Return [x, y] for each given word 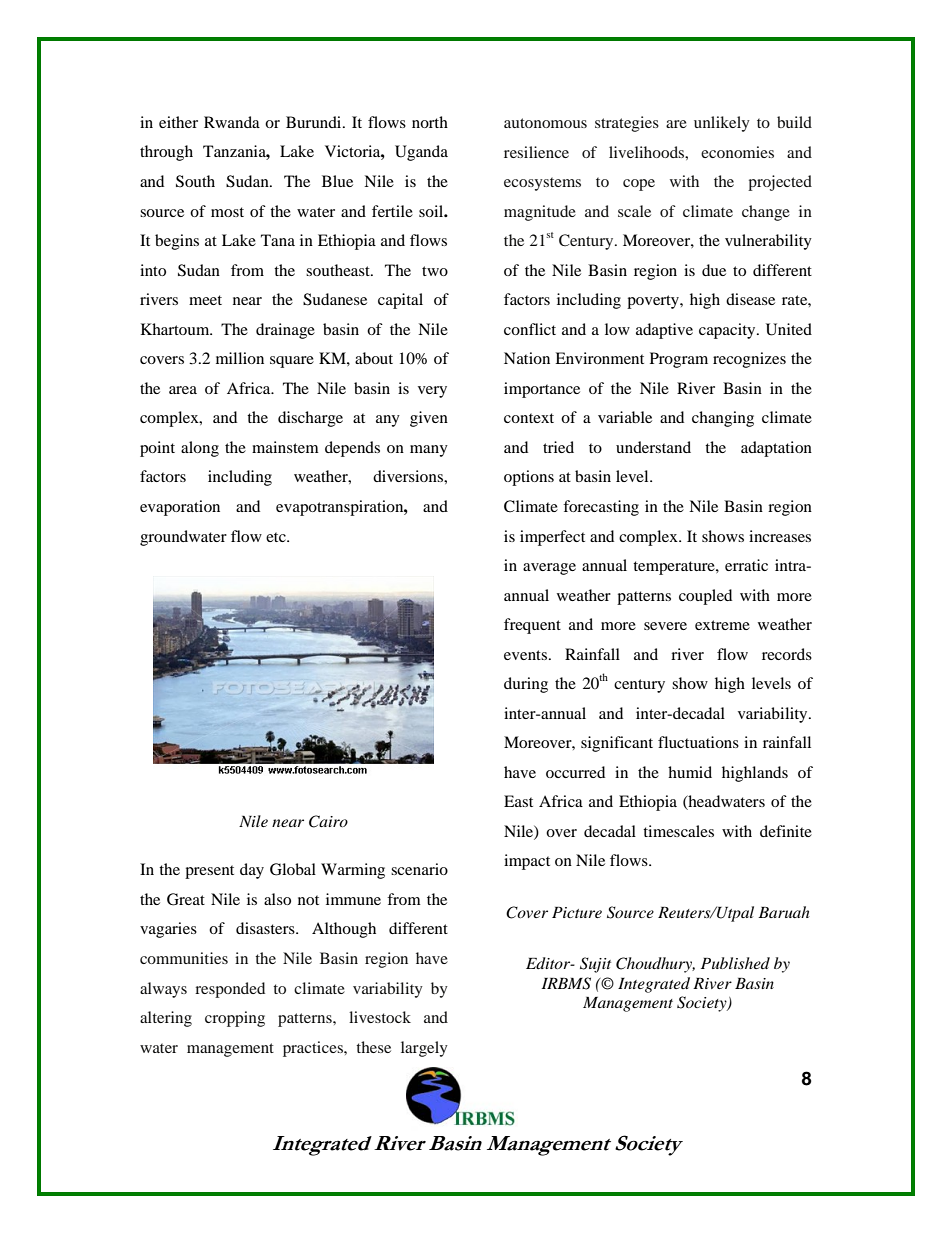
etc [277, 537]
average [549, 569]
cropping [235, 1019]
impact [527, 862]
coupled [705, 597]
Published [735, 963]
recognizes [749, 360]
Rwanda [232, 122]
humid [690, 772]
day [252, 871]
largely [424, 1049]
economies [737, 152]
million [240, 358]
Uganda [421, 153]
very [432, 392]
